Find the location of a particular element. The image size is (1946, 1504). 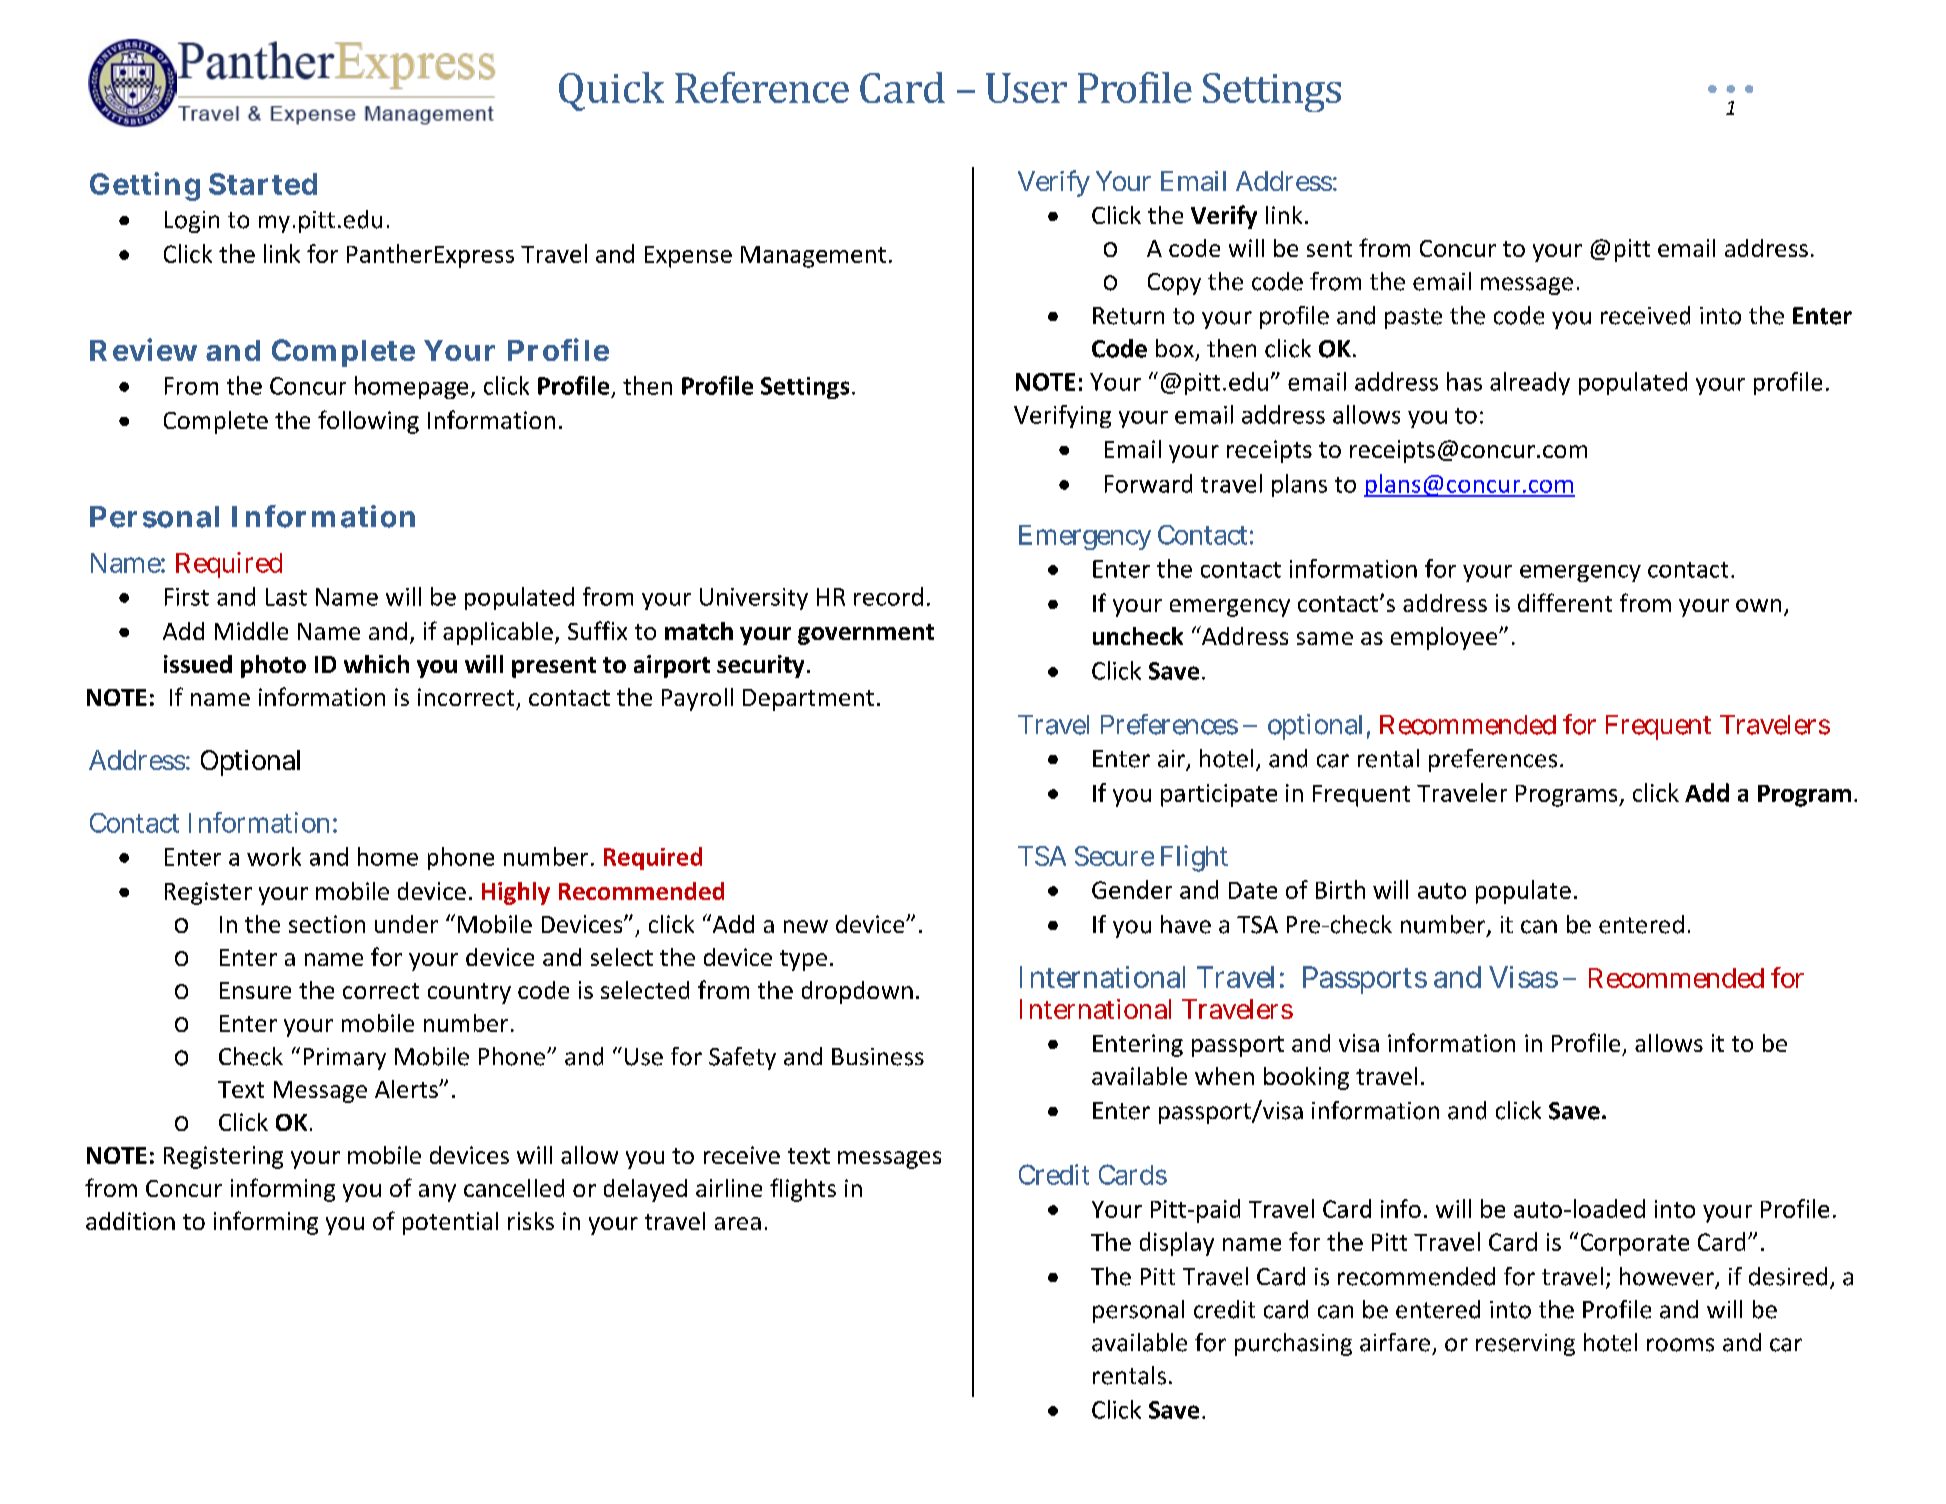

reserving is located at coordinates (1525, 1345).
